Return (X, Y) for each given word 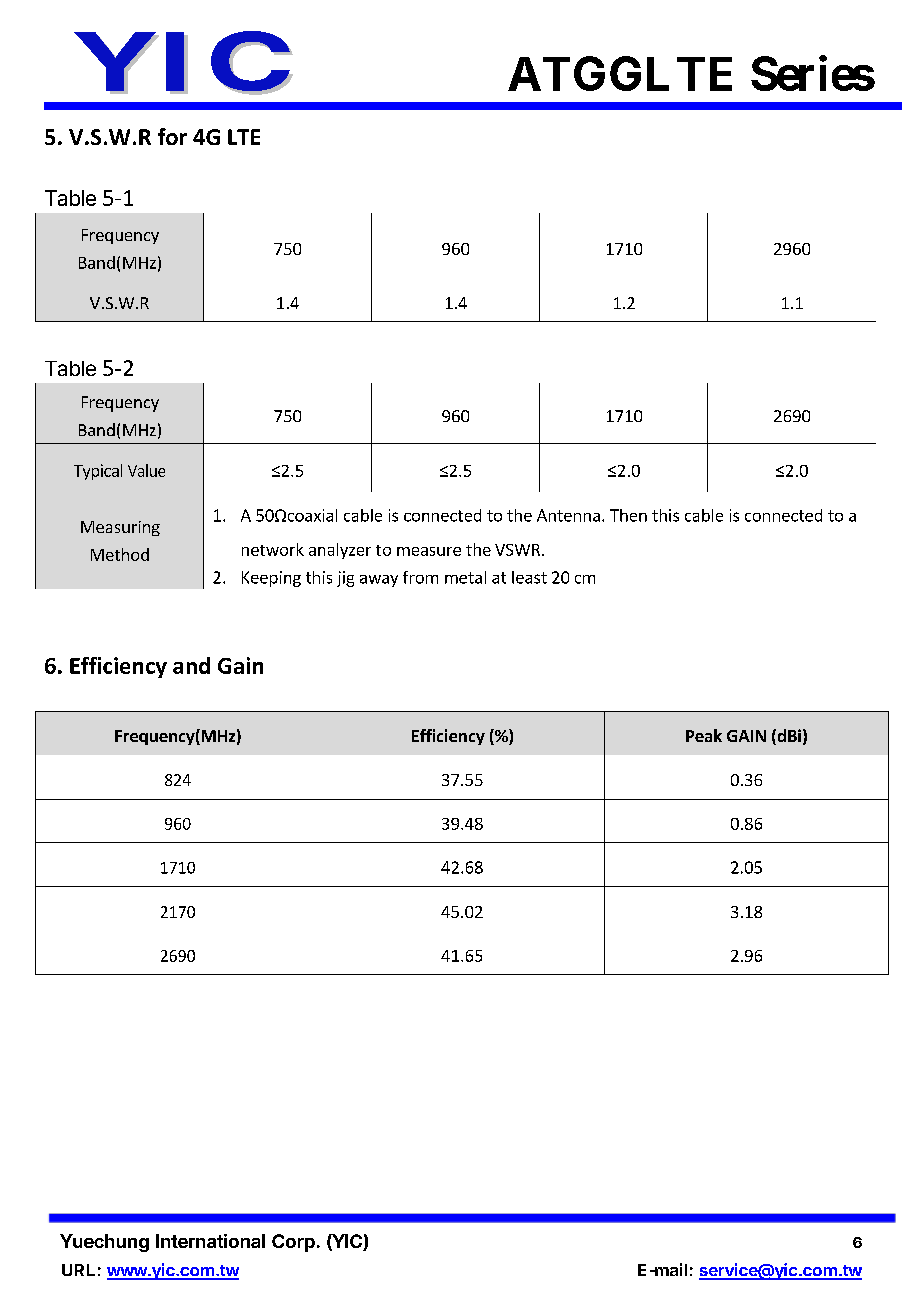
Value (146, 470)
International (210, 1241)
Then (628, 515)
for (172, 136)
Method (120, 554)
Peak (704, 735)
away (379, 581)
